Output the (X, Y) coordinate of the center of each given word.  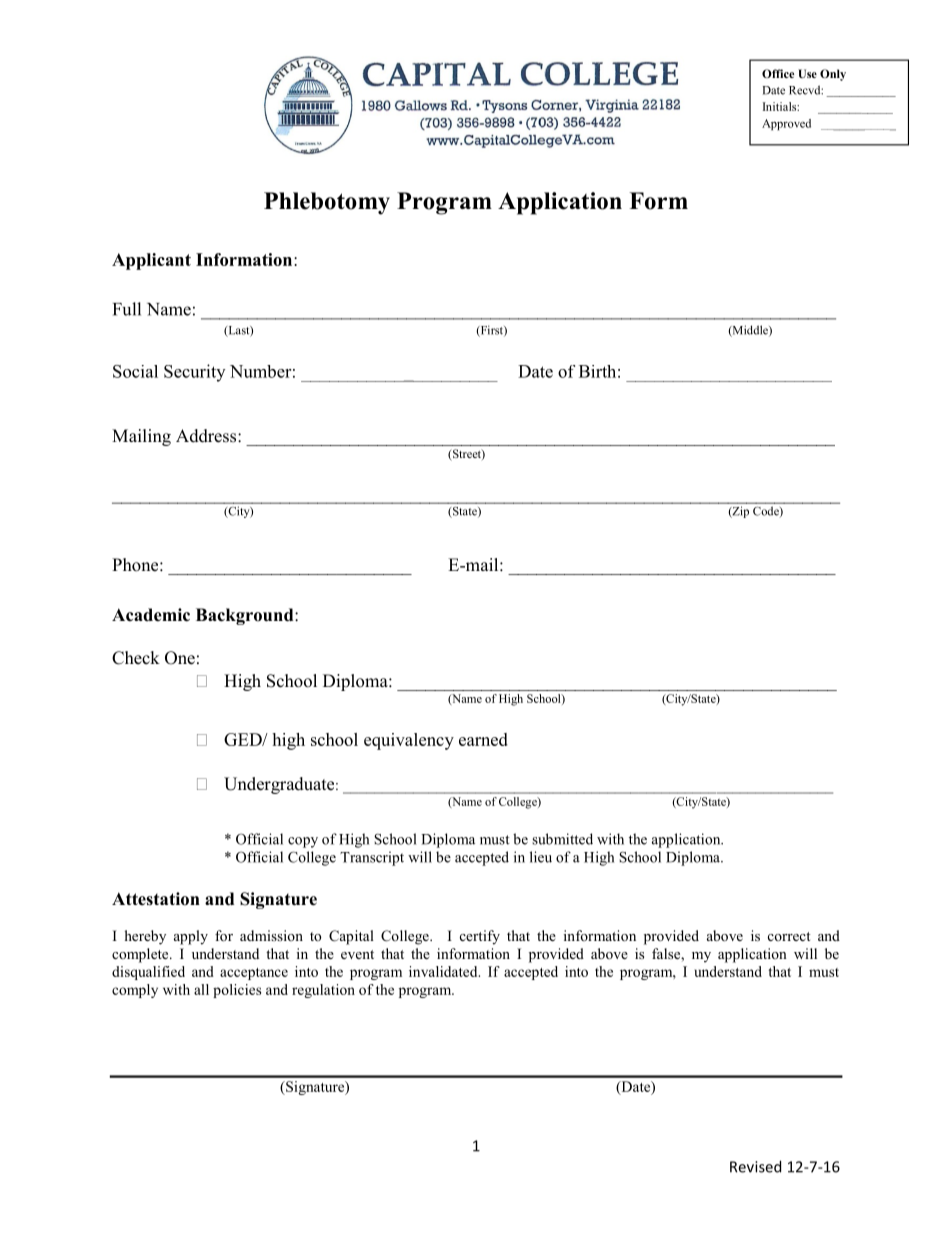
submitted (562, 839)
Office (778, 73)
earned (483, 739)
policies (237, 991)
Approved (786, 124)
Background (246, 616)
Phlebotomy (327, 203)
